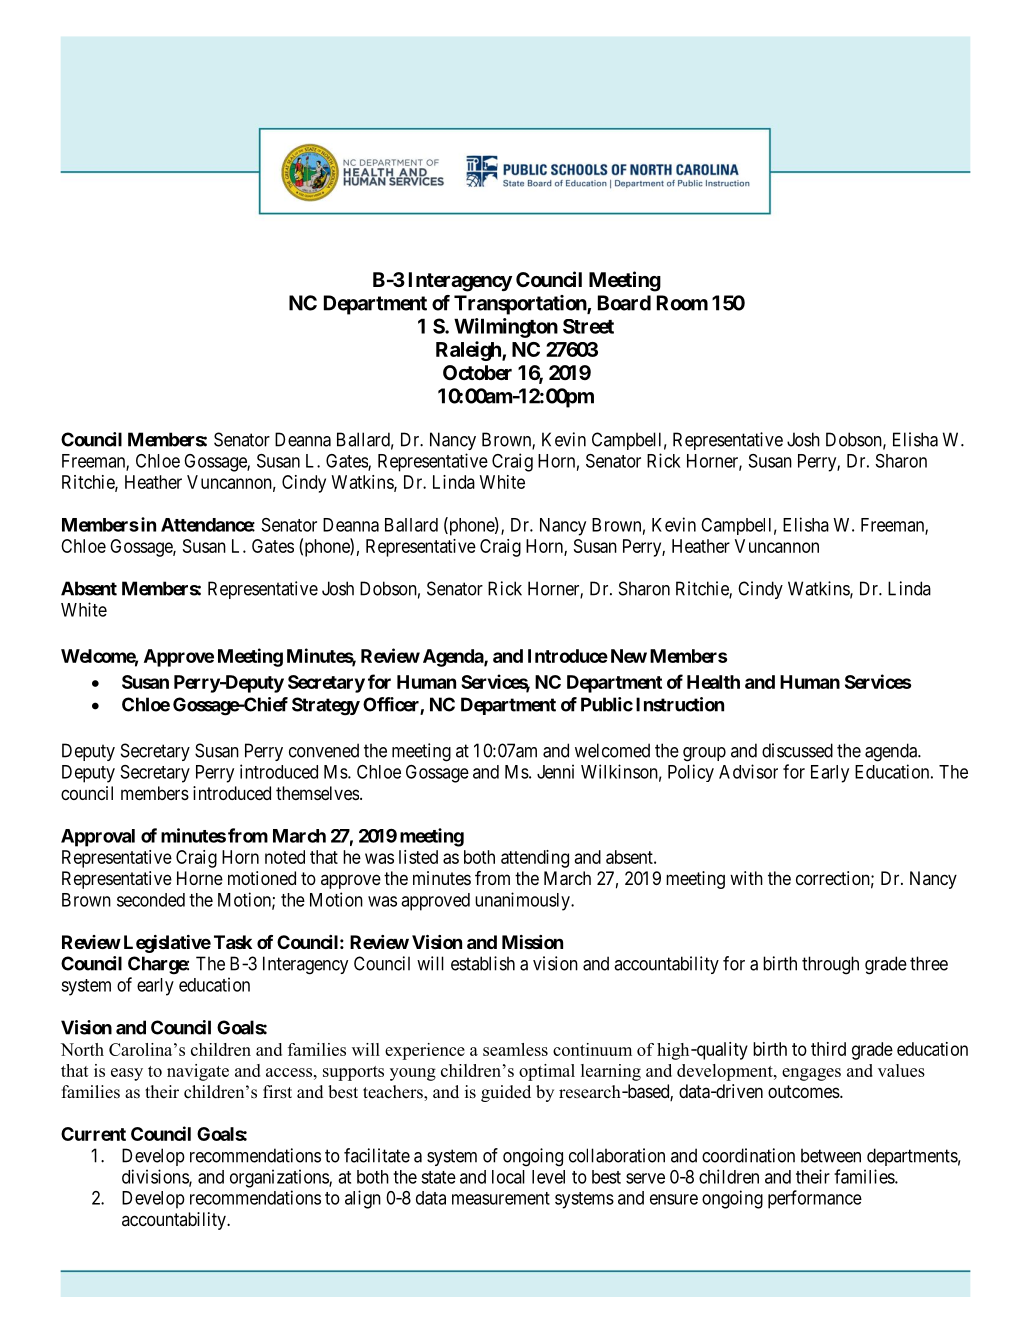  What do you see at coordinates (682, 303) in the document?
I see `Room` at bounding box center [682, 303].
